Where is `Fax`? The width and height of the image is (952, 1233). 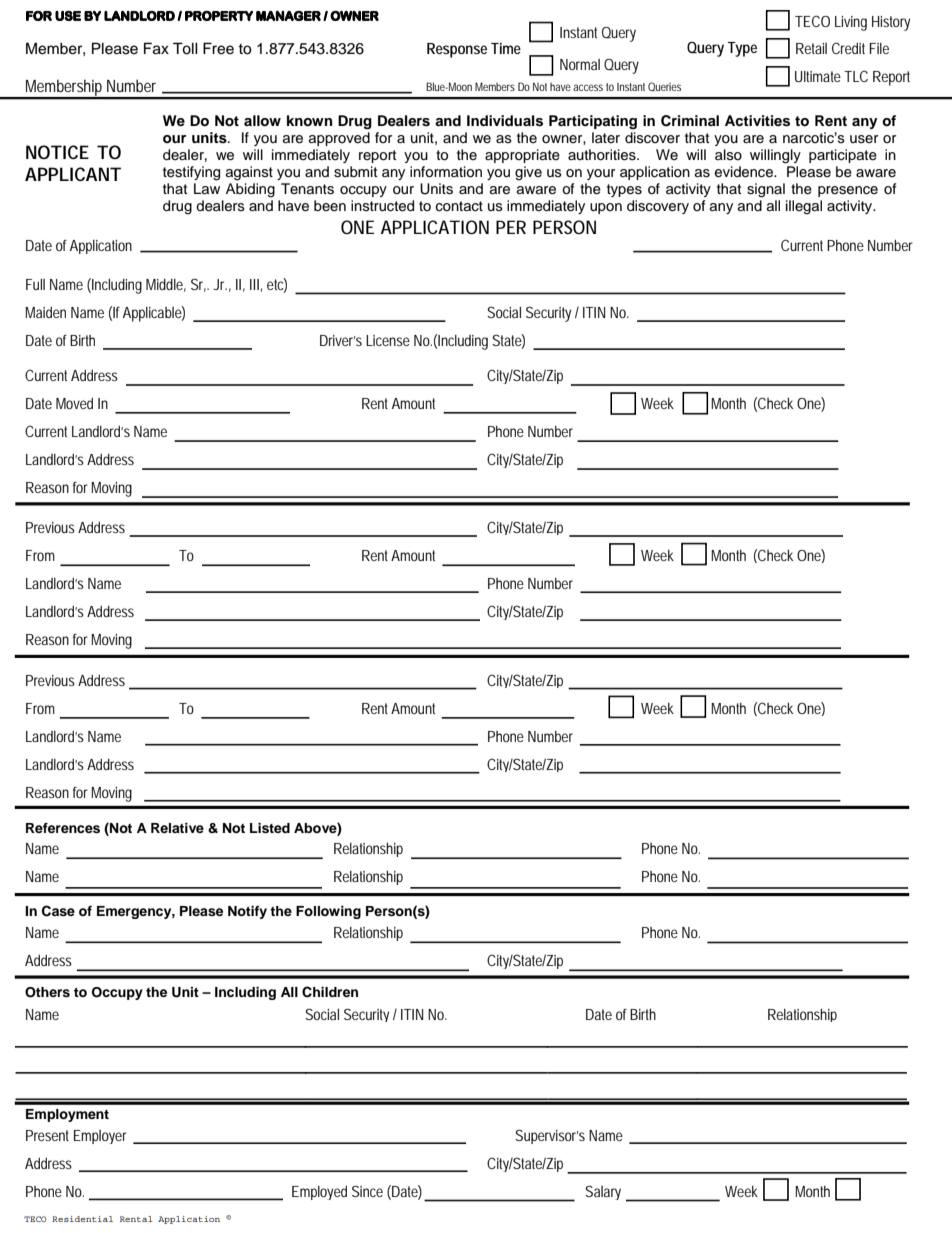 Fax is located at coordinates (156, 48).
